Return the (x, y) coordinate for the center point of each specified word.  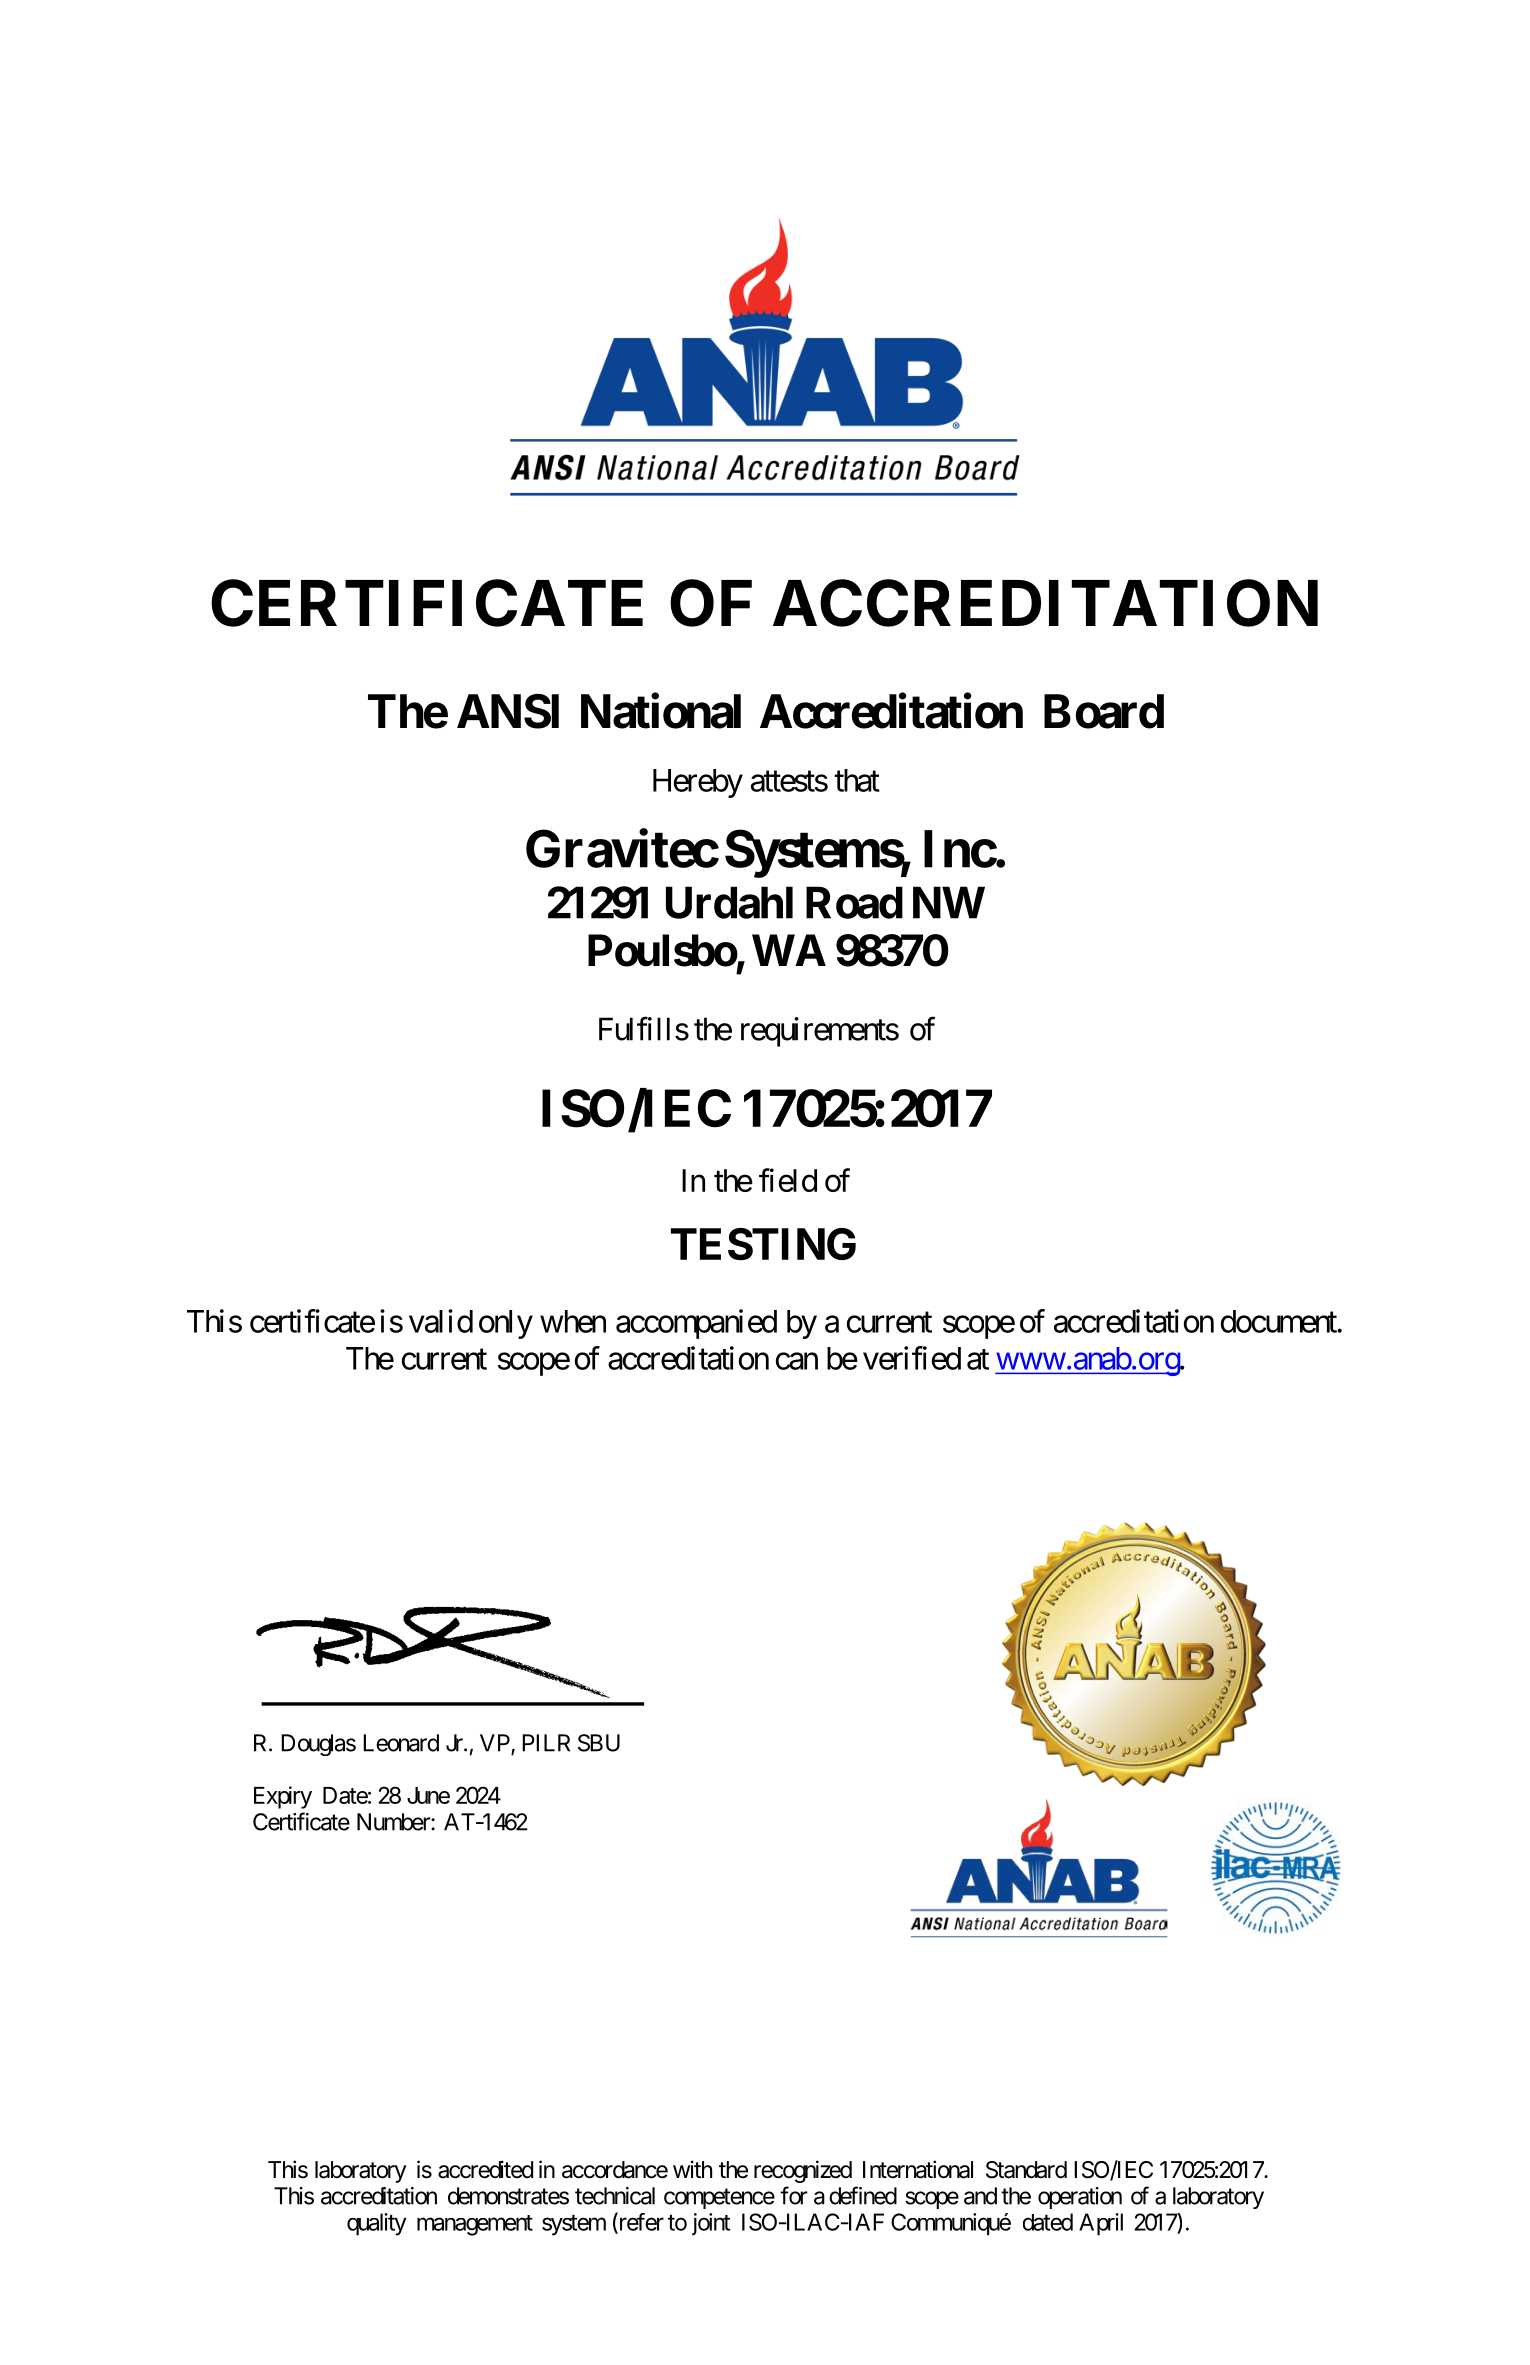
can (797, 1361)
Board (1104, 711)
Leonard (401, 1743)
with (692, 2169)
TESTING (763, 1244)
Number (394, 1822)
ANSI (508, 711)
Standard (1026, 2170)
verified (912, 1358)
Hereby (698, 783)
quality (376, 2224)
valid (441, 1321)
